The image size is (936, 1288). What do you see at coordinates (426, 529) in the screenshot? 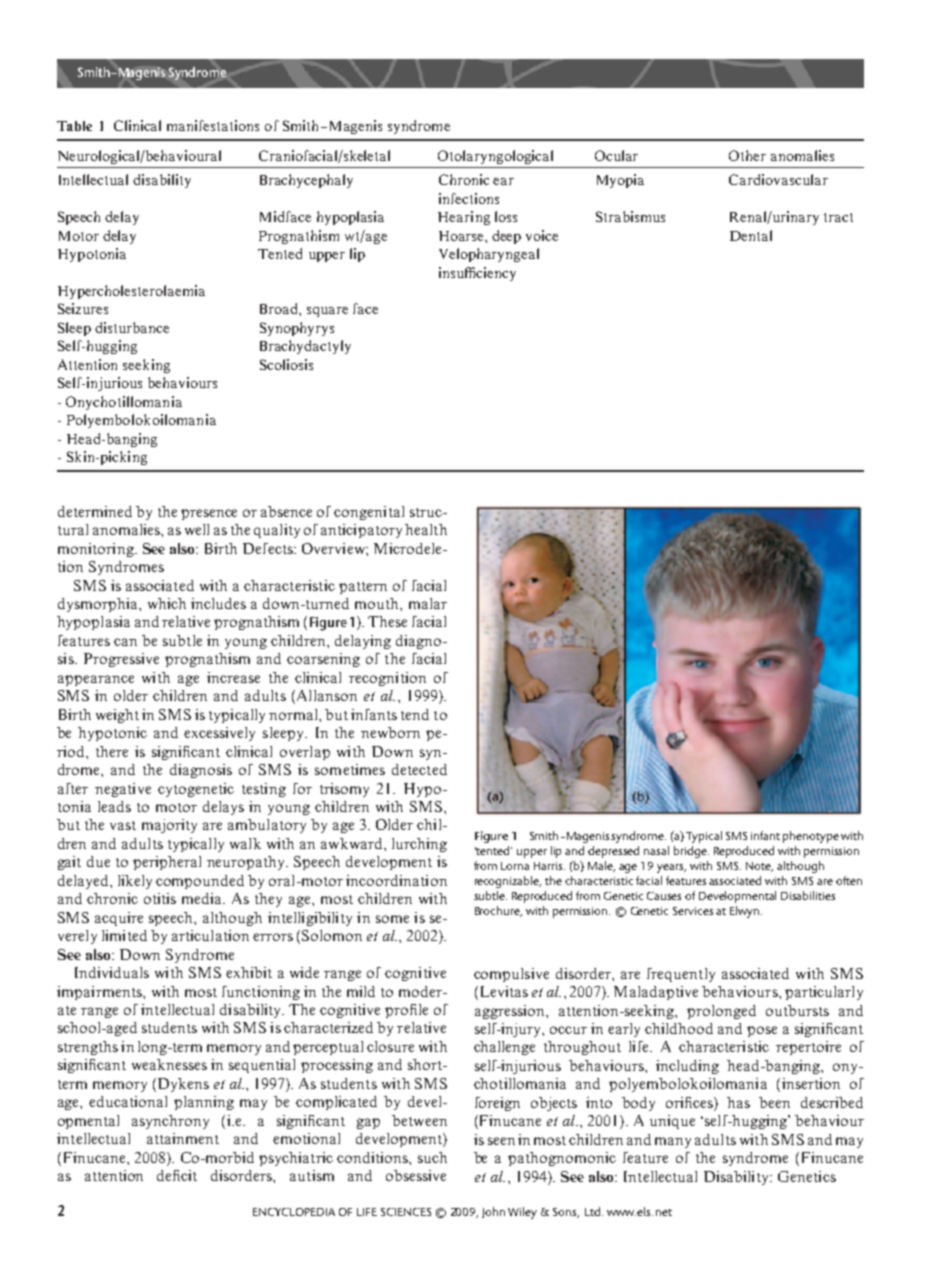
I see `health` at bounding box center [426, 529].
